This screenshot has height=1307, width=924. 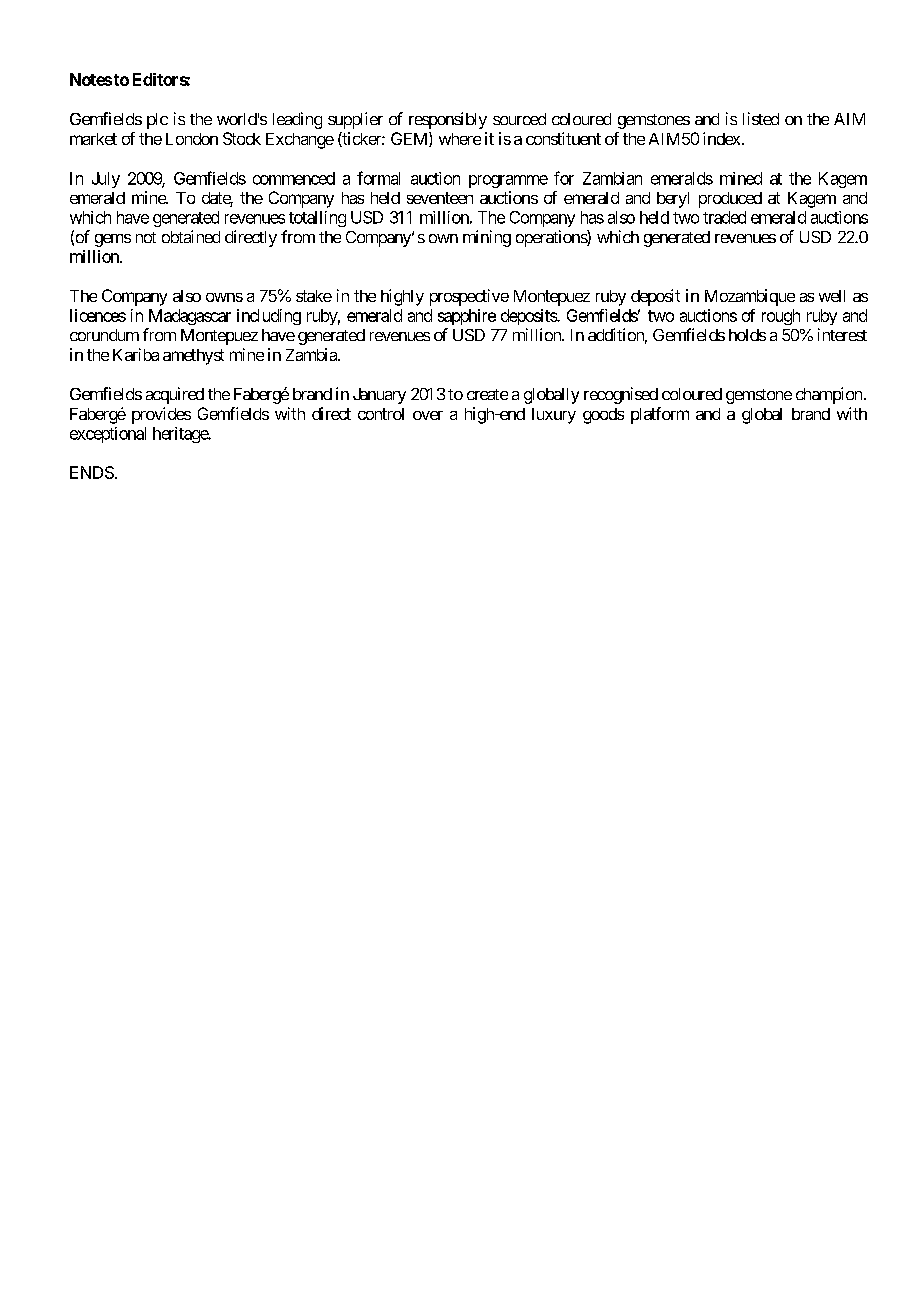 What do you see at coordinates (487, 238) in the screenshot?
I see `mining` at bounding box center [487, 238].
